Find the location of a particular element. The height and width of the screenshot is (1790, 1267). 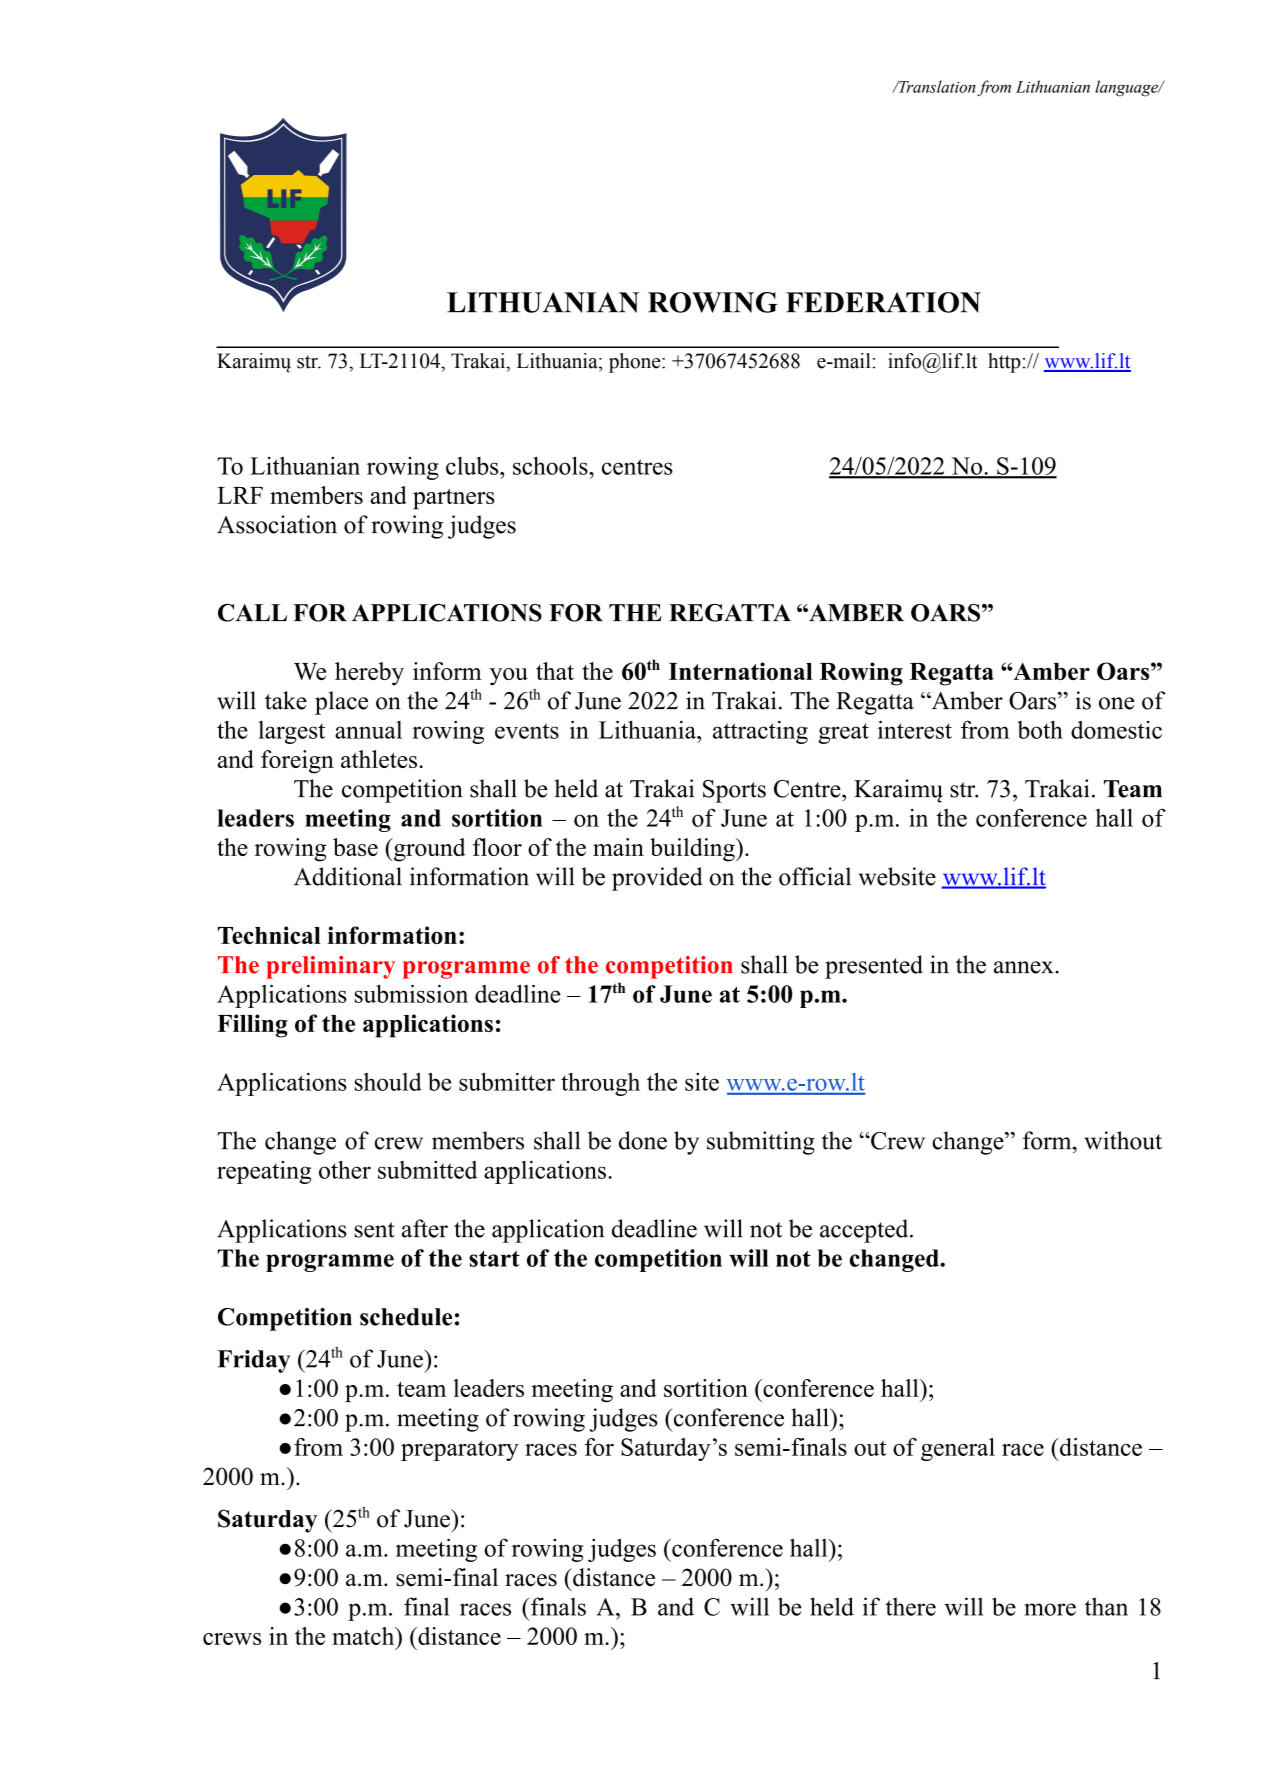

match is located at coordinates (364, 1636).
